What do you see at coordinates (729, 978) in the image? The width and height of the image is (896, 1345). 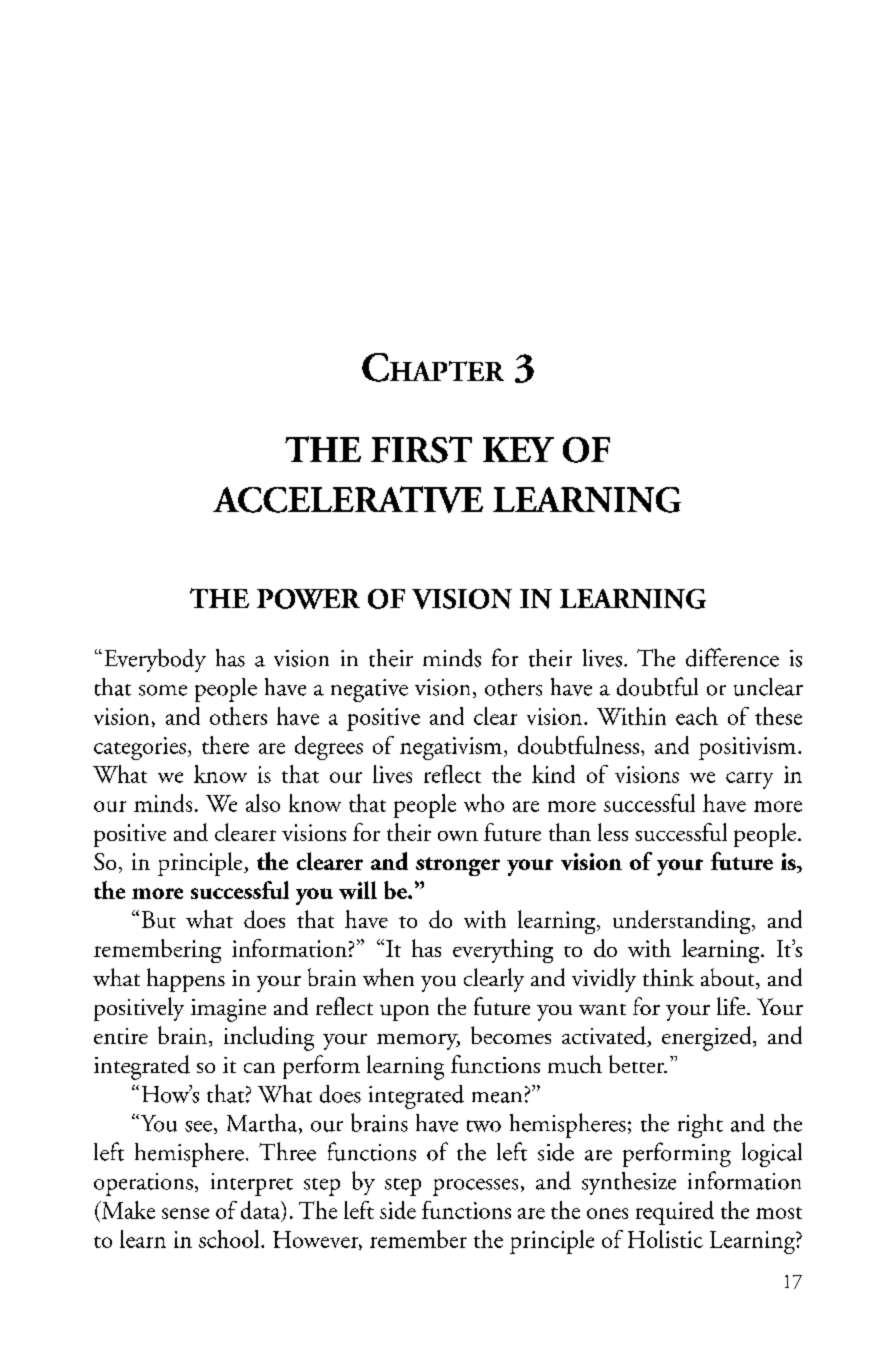 I see `about` at bounding box center [729, 978].
